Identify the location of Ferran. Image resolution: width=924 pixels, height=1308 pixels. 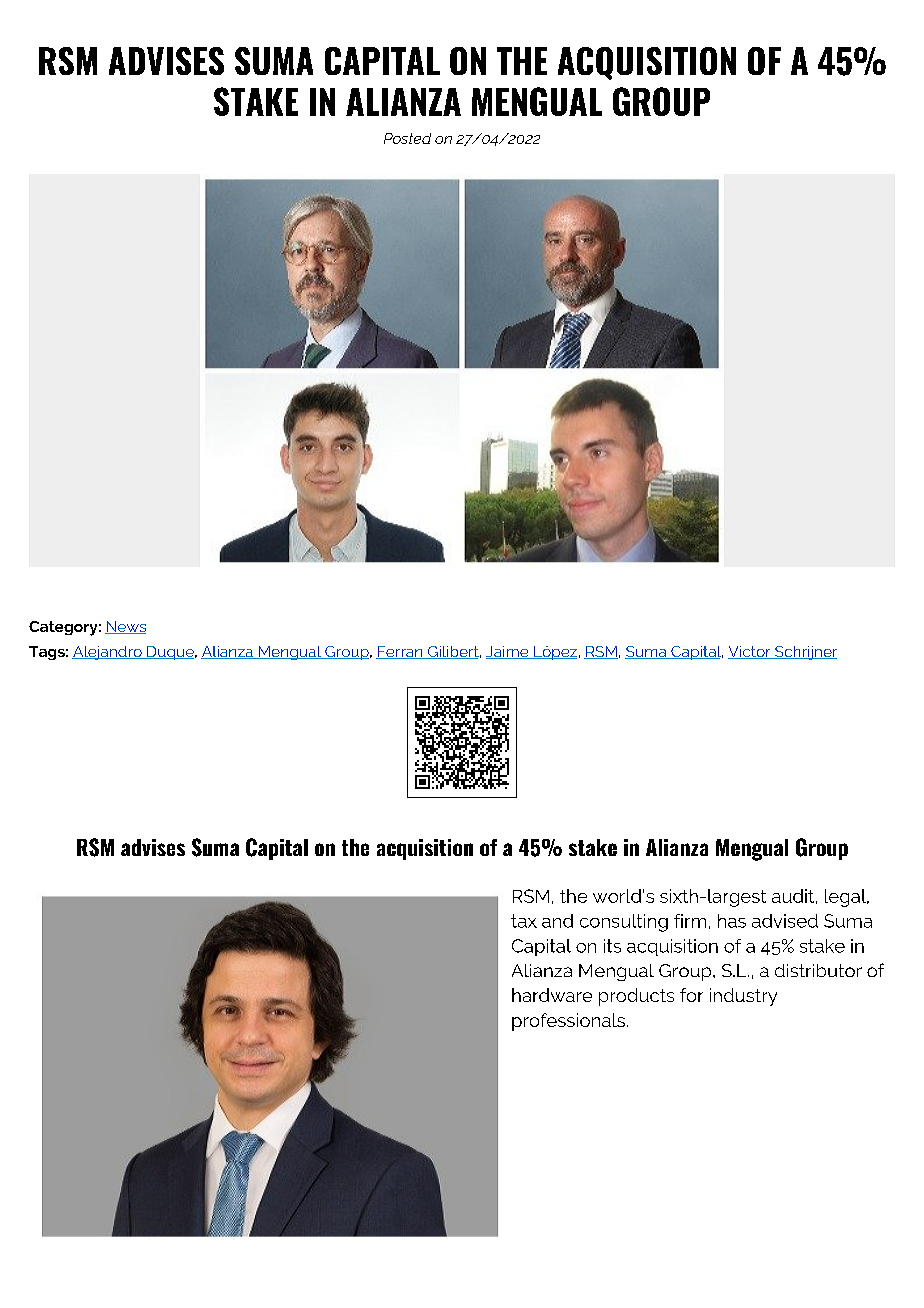
(400, 652).
